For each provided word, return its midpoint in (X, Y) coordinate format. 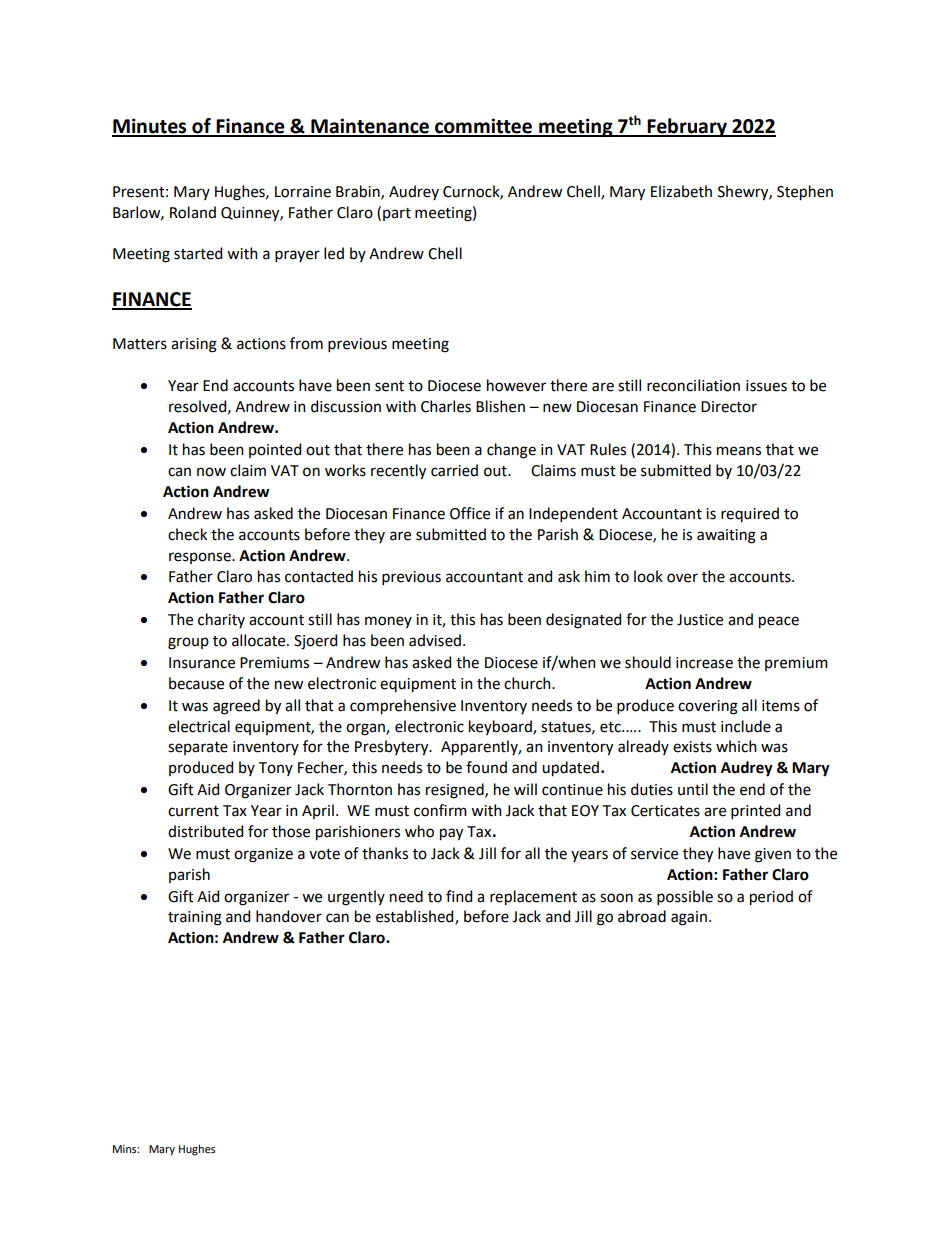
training (195, 918)
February (687, 127)
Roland (193, 212)
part (397, 214)
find (459, 896)
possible (685, 897)
